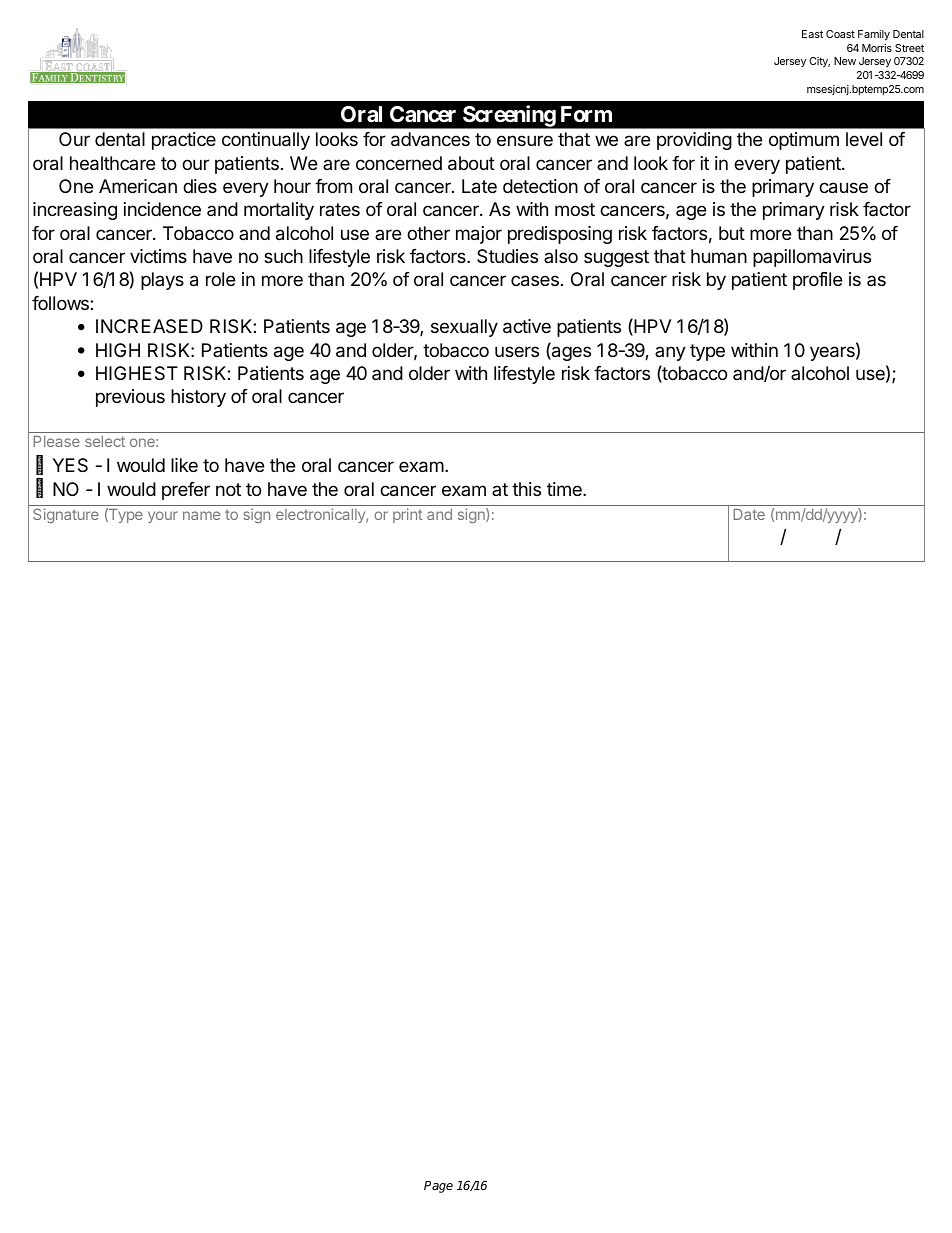 This screenshot has height=1233, width=952. What do you see at coordinates (163, 517) in the screenshot?
I see `your` at bounding box center [163, 517].
